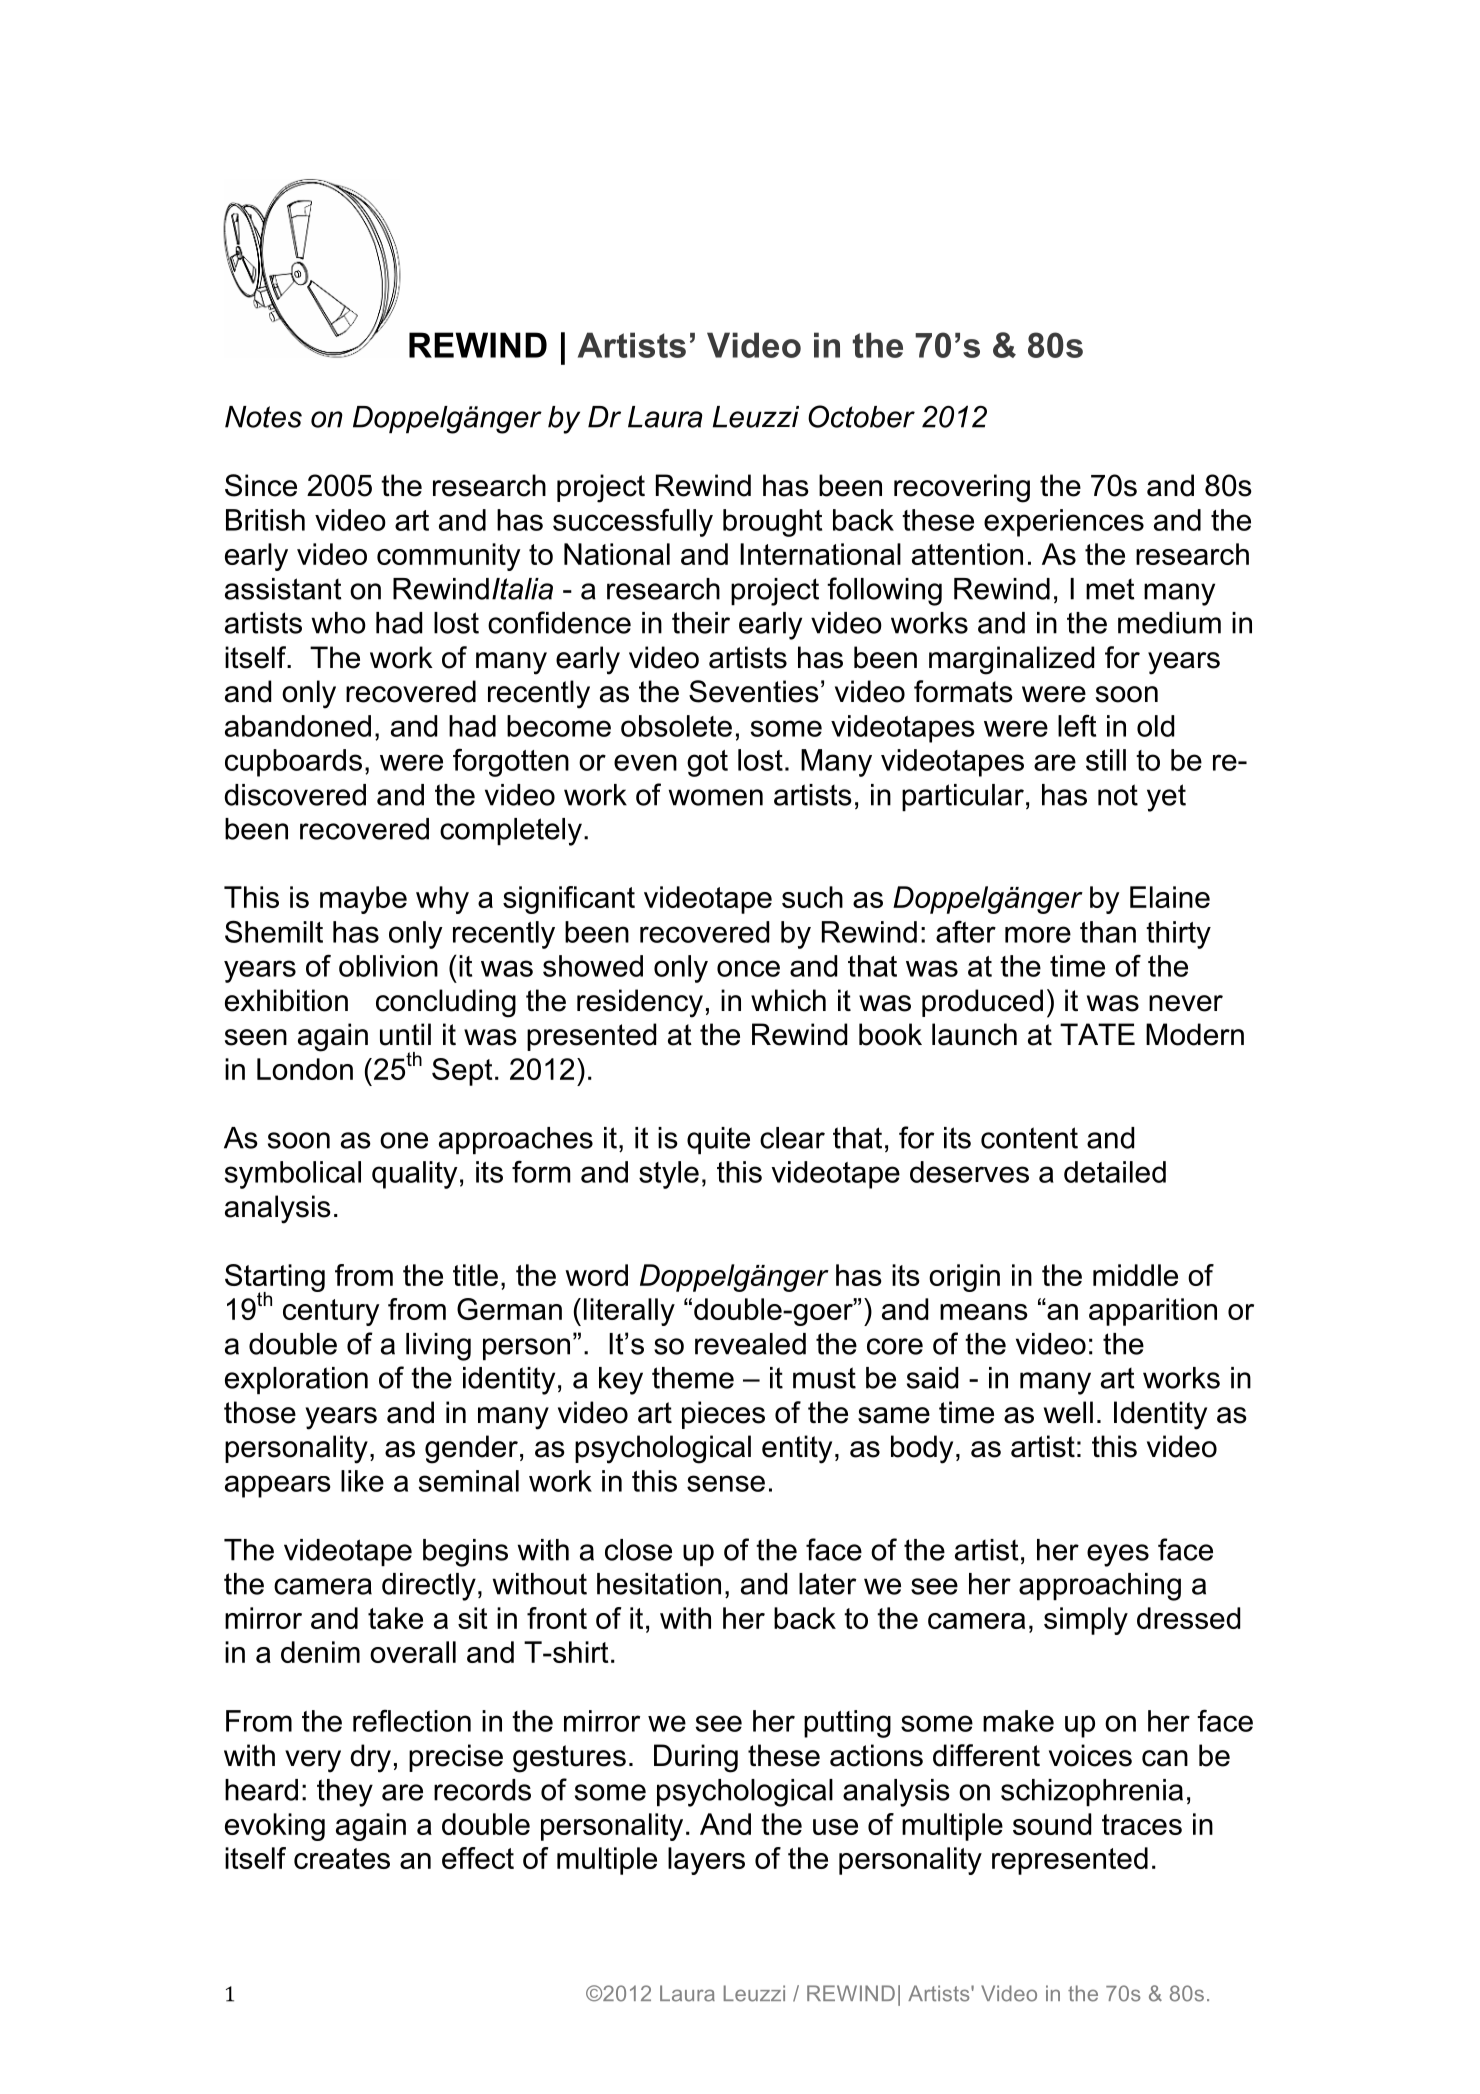  Describe the element at coordinates (772, 523) in the screenshot. I see `brought` at that location.
